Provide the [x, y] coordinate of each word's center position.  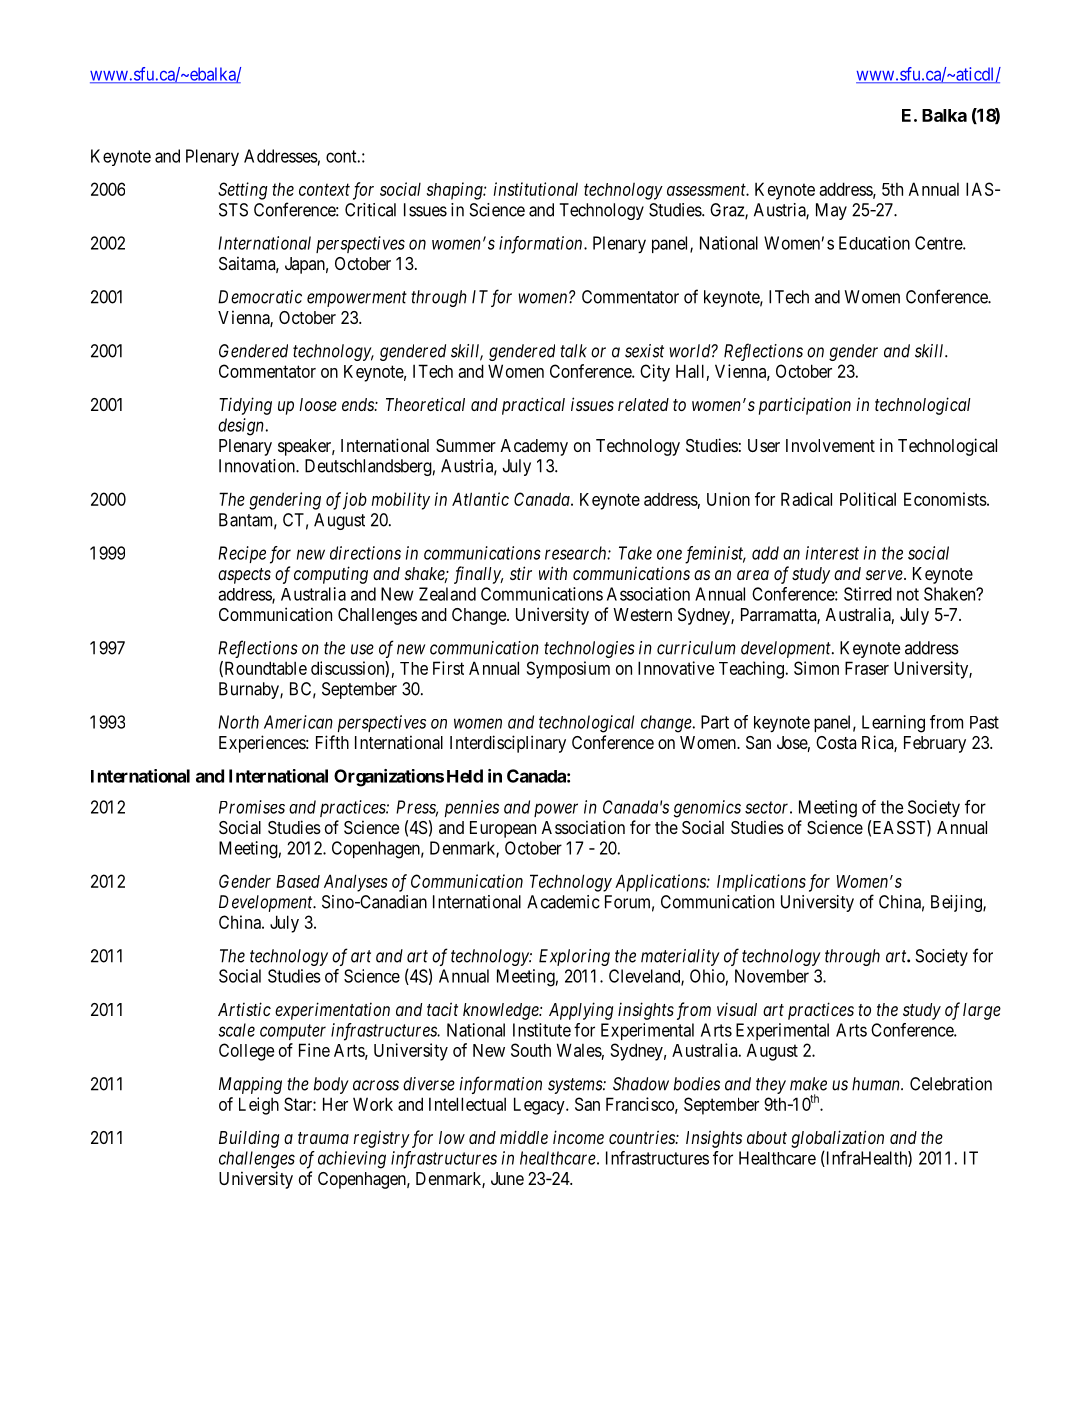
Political [868, 499]
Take [635, 553]
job [353, 501]
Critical [370, 210]
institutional [536, 189]
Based [298, 881]
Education [874, 243]
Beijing [957, 903]
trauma [323, 1138]
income [578, 1137]
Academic [563, 902]
